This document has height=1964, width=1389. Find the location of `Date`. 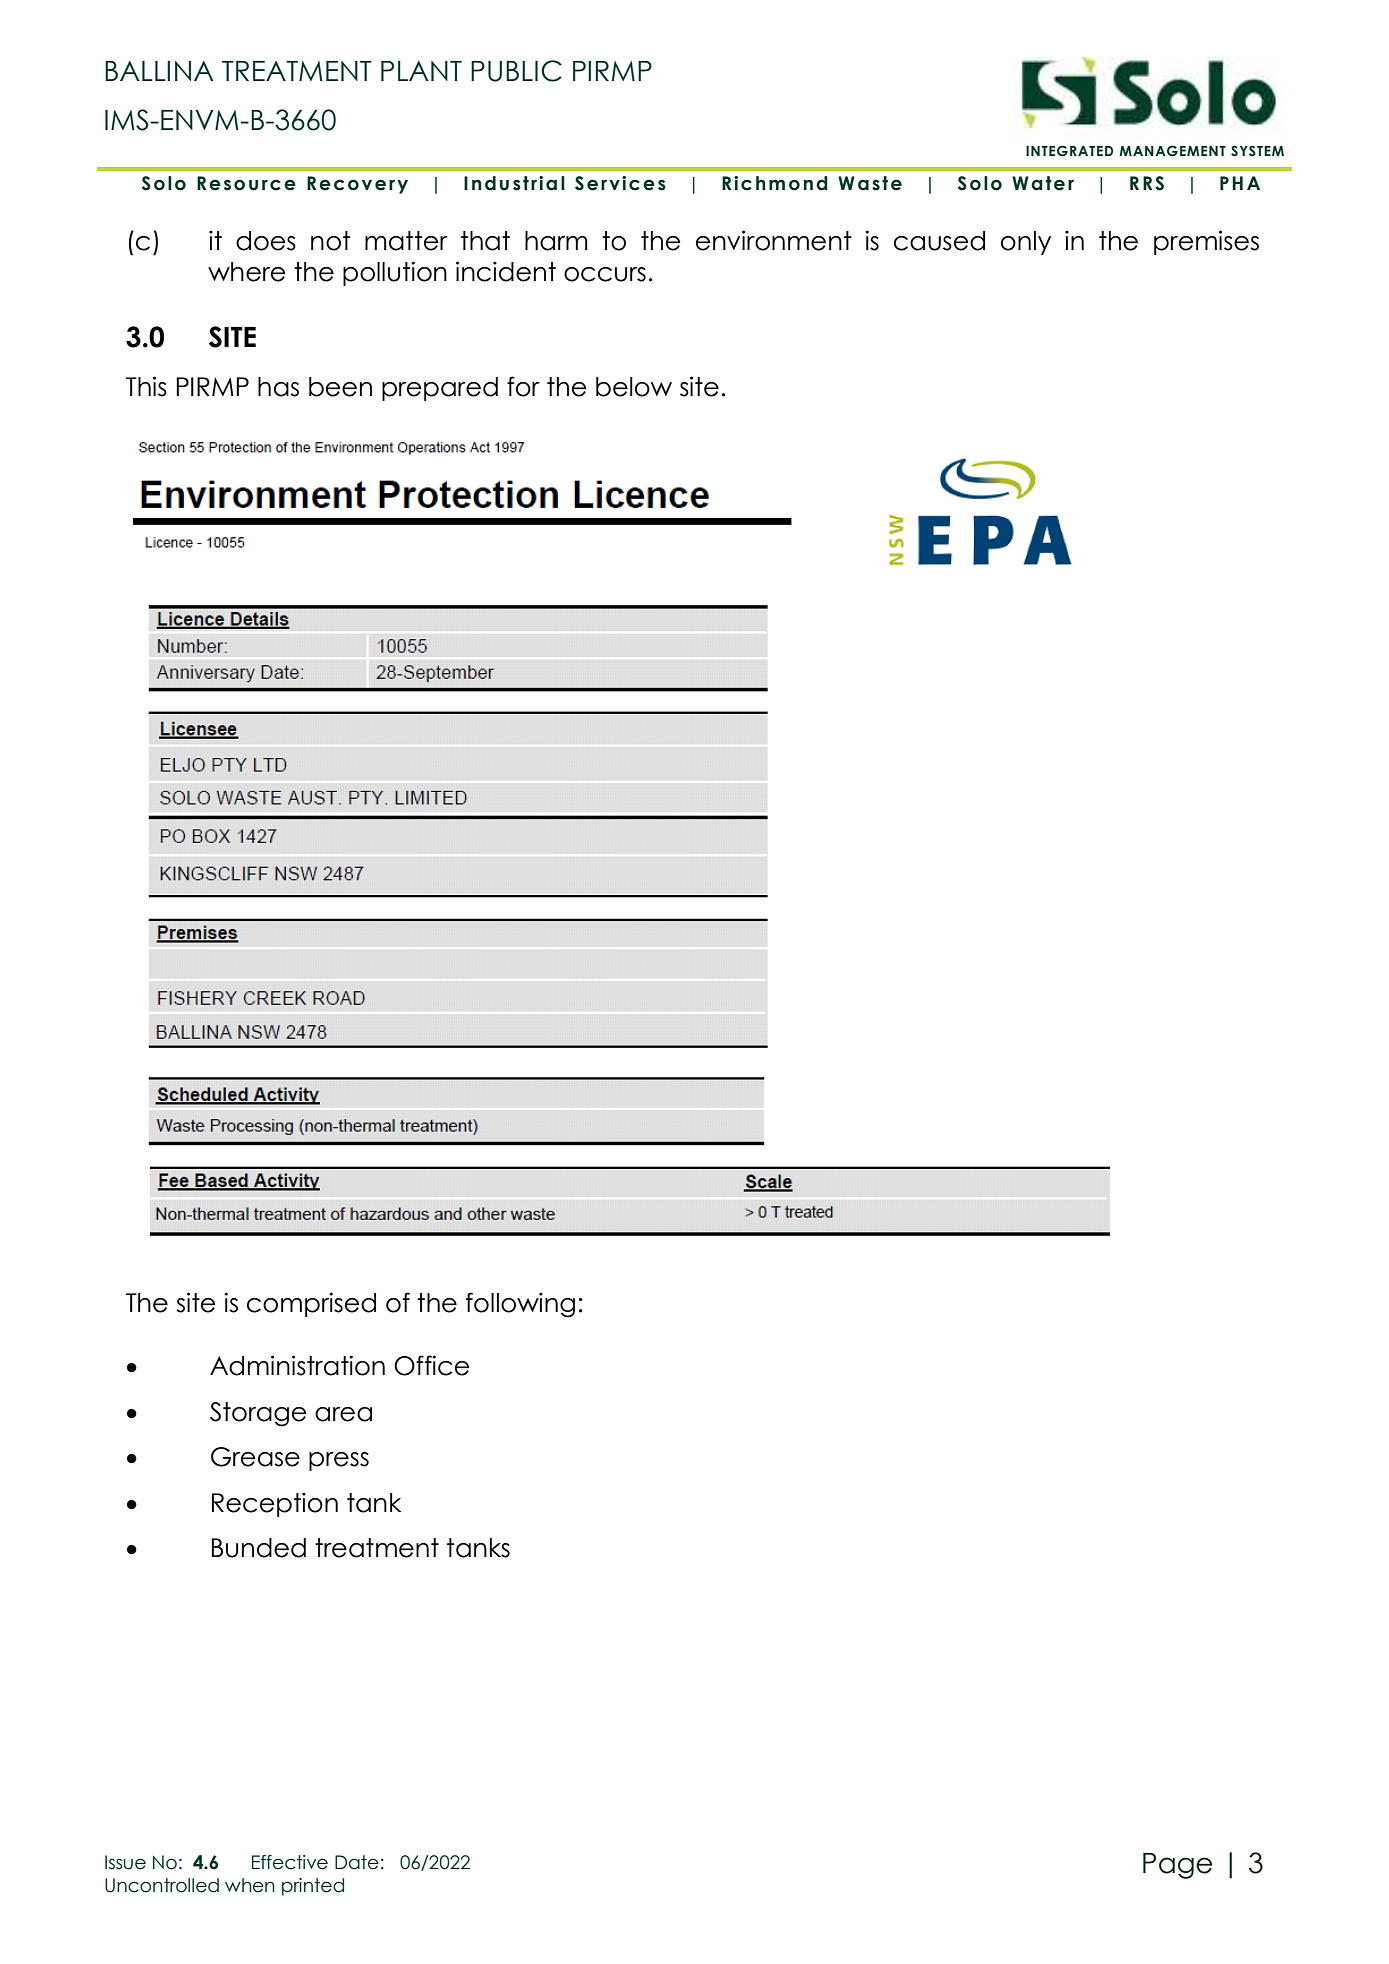

Date is located at coordinates (357, 1862).
